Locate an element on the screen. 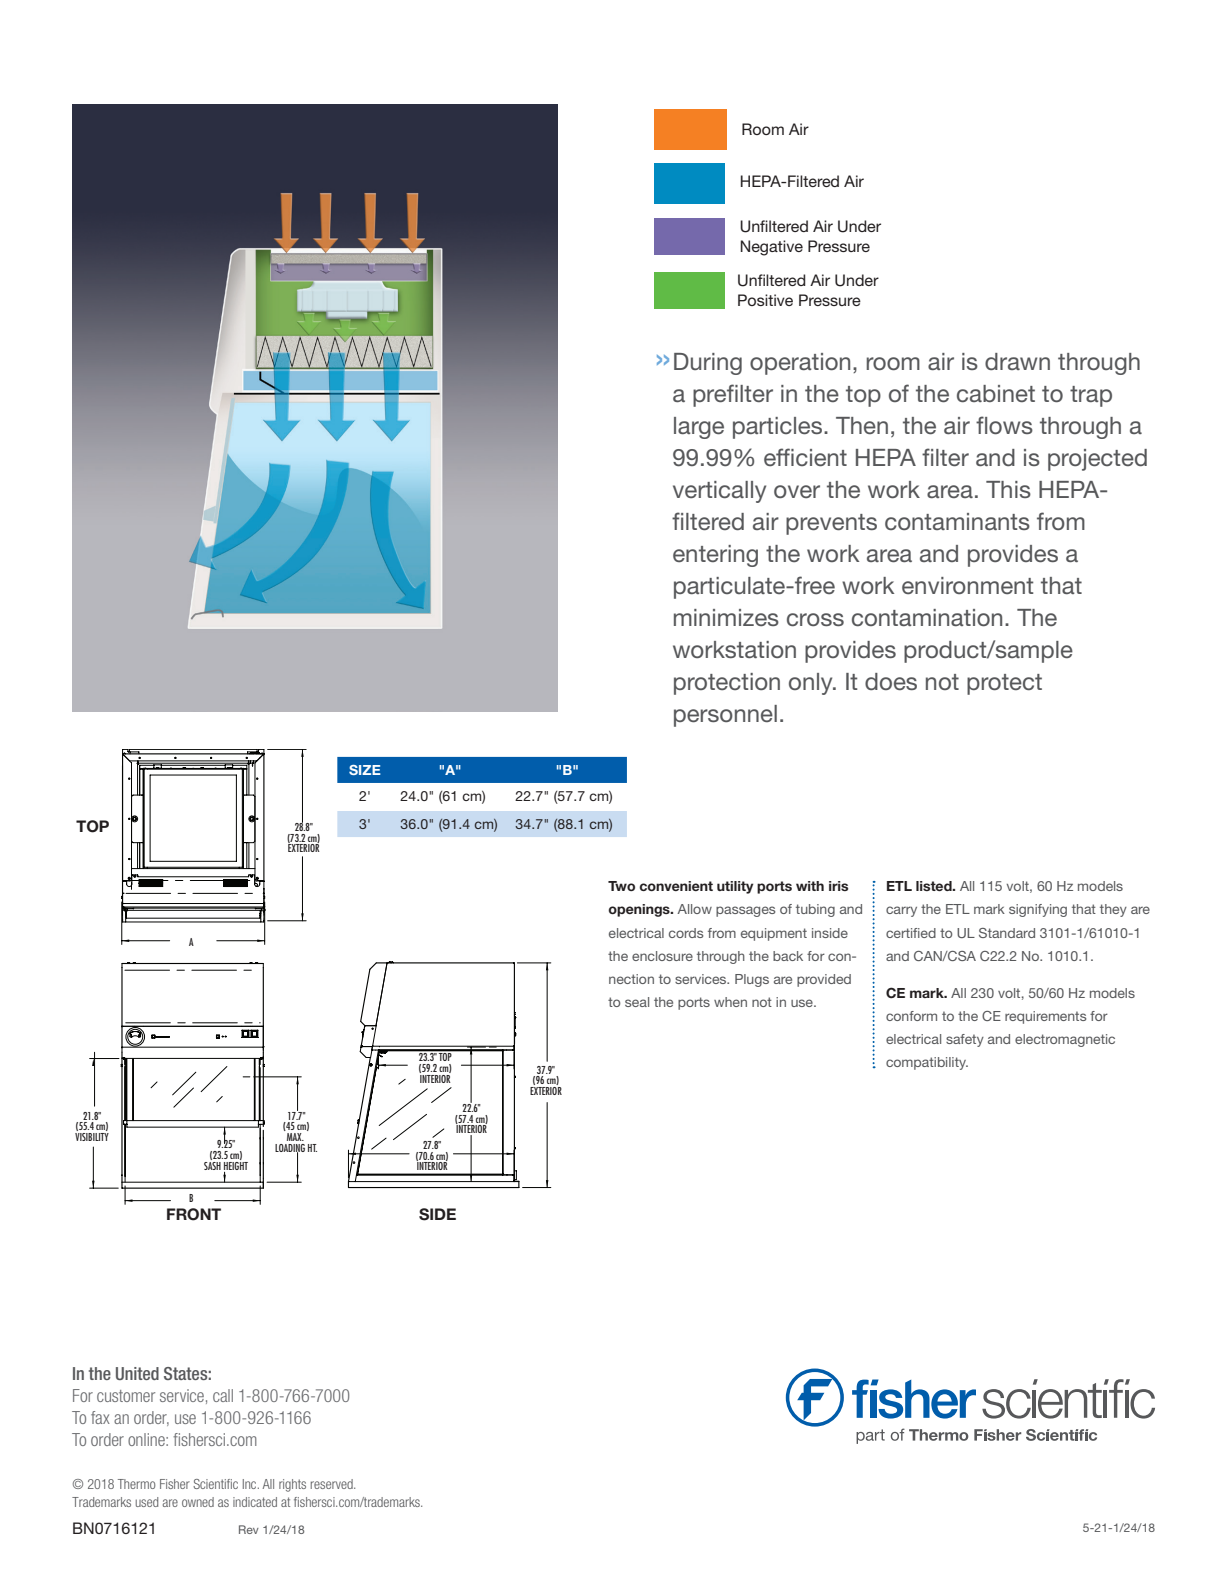 The height and width of the screenshot is (1588, 1227). compatibility is located at coordinates (927, 1063).
